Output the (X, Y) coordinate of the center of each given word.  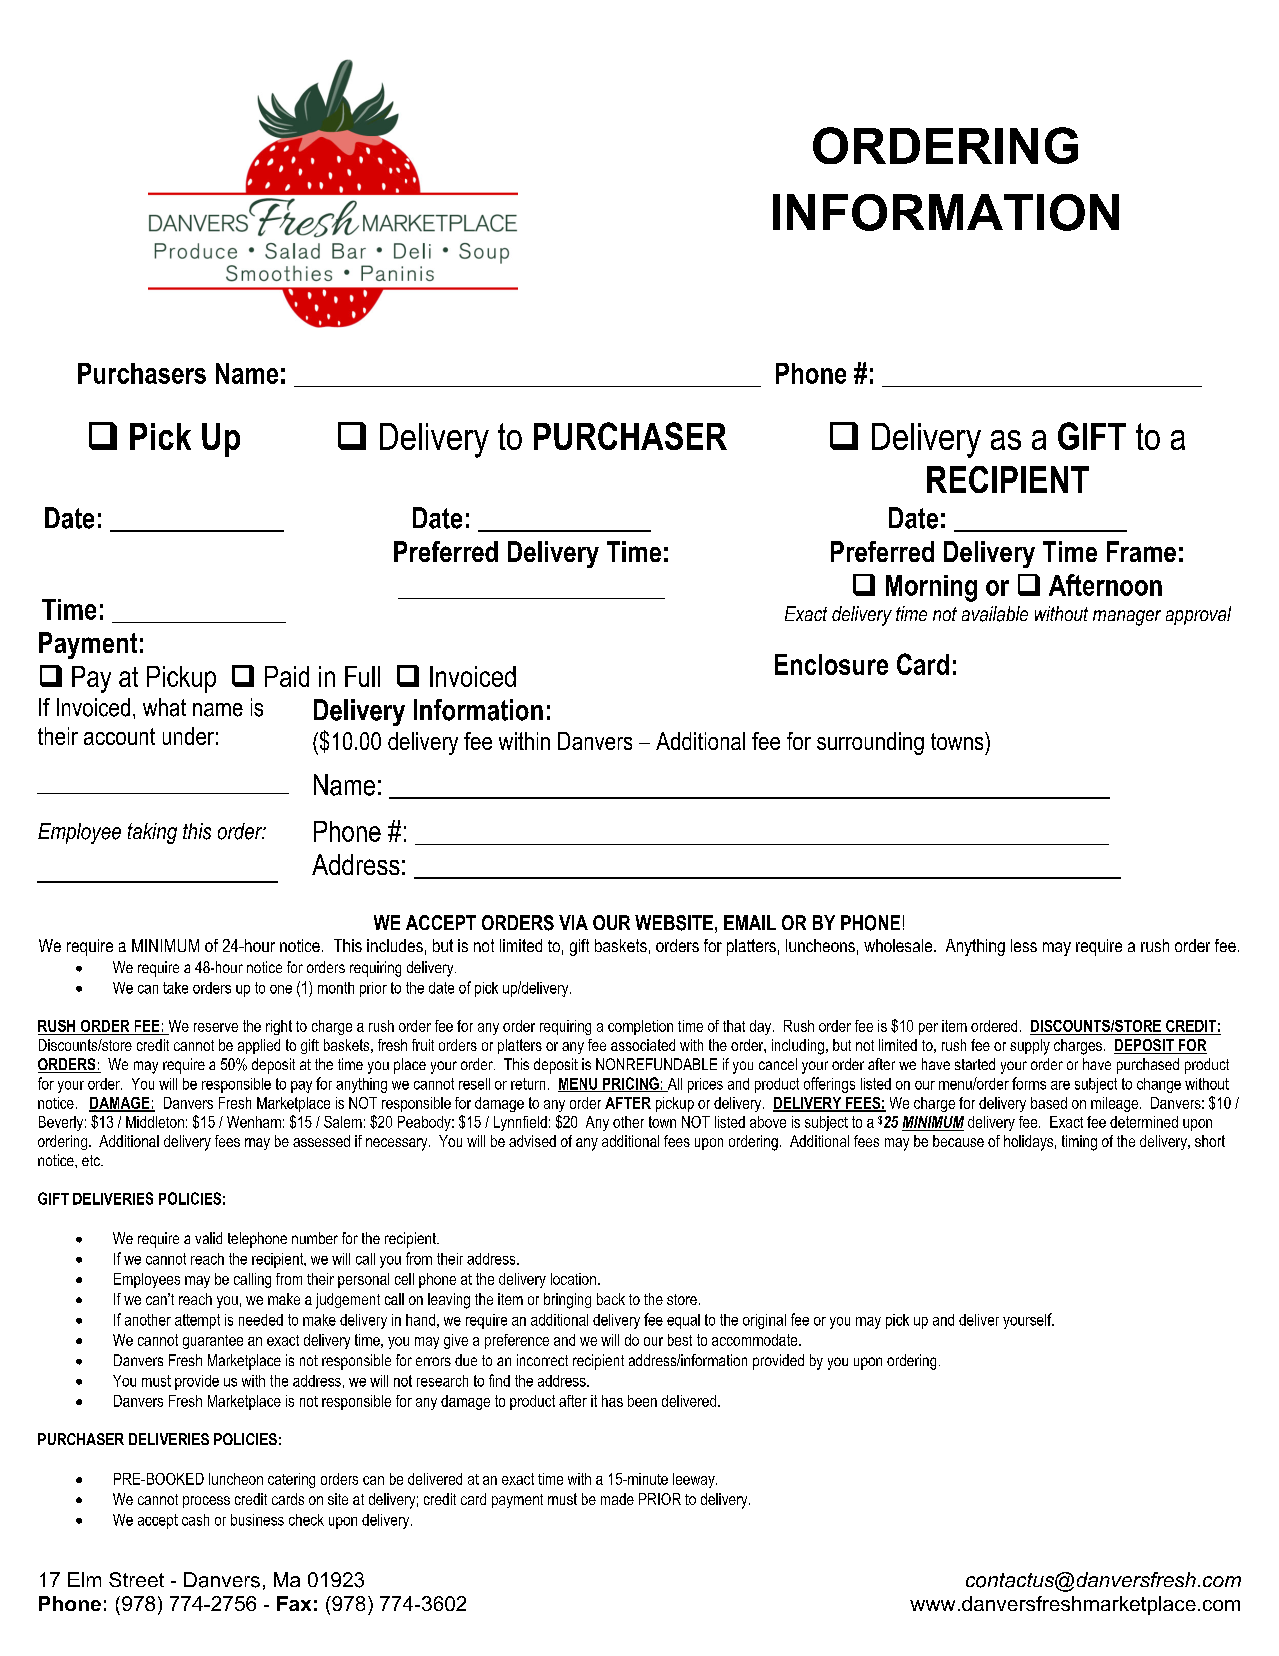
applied (259, 1046)
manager (1127, 618)
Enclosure (831, 664)
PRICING (631, 1084)
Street (136, 1579)
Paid (287, 676)
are (1060, 1085)
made (617, 1499)
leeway (695, 1480)
